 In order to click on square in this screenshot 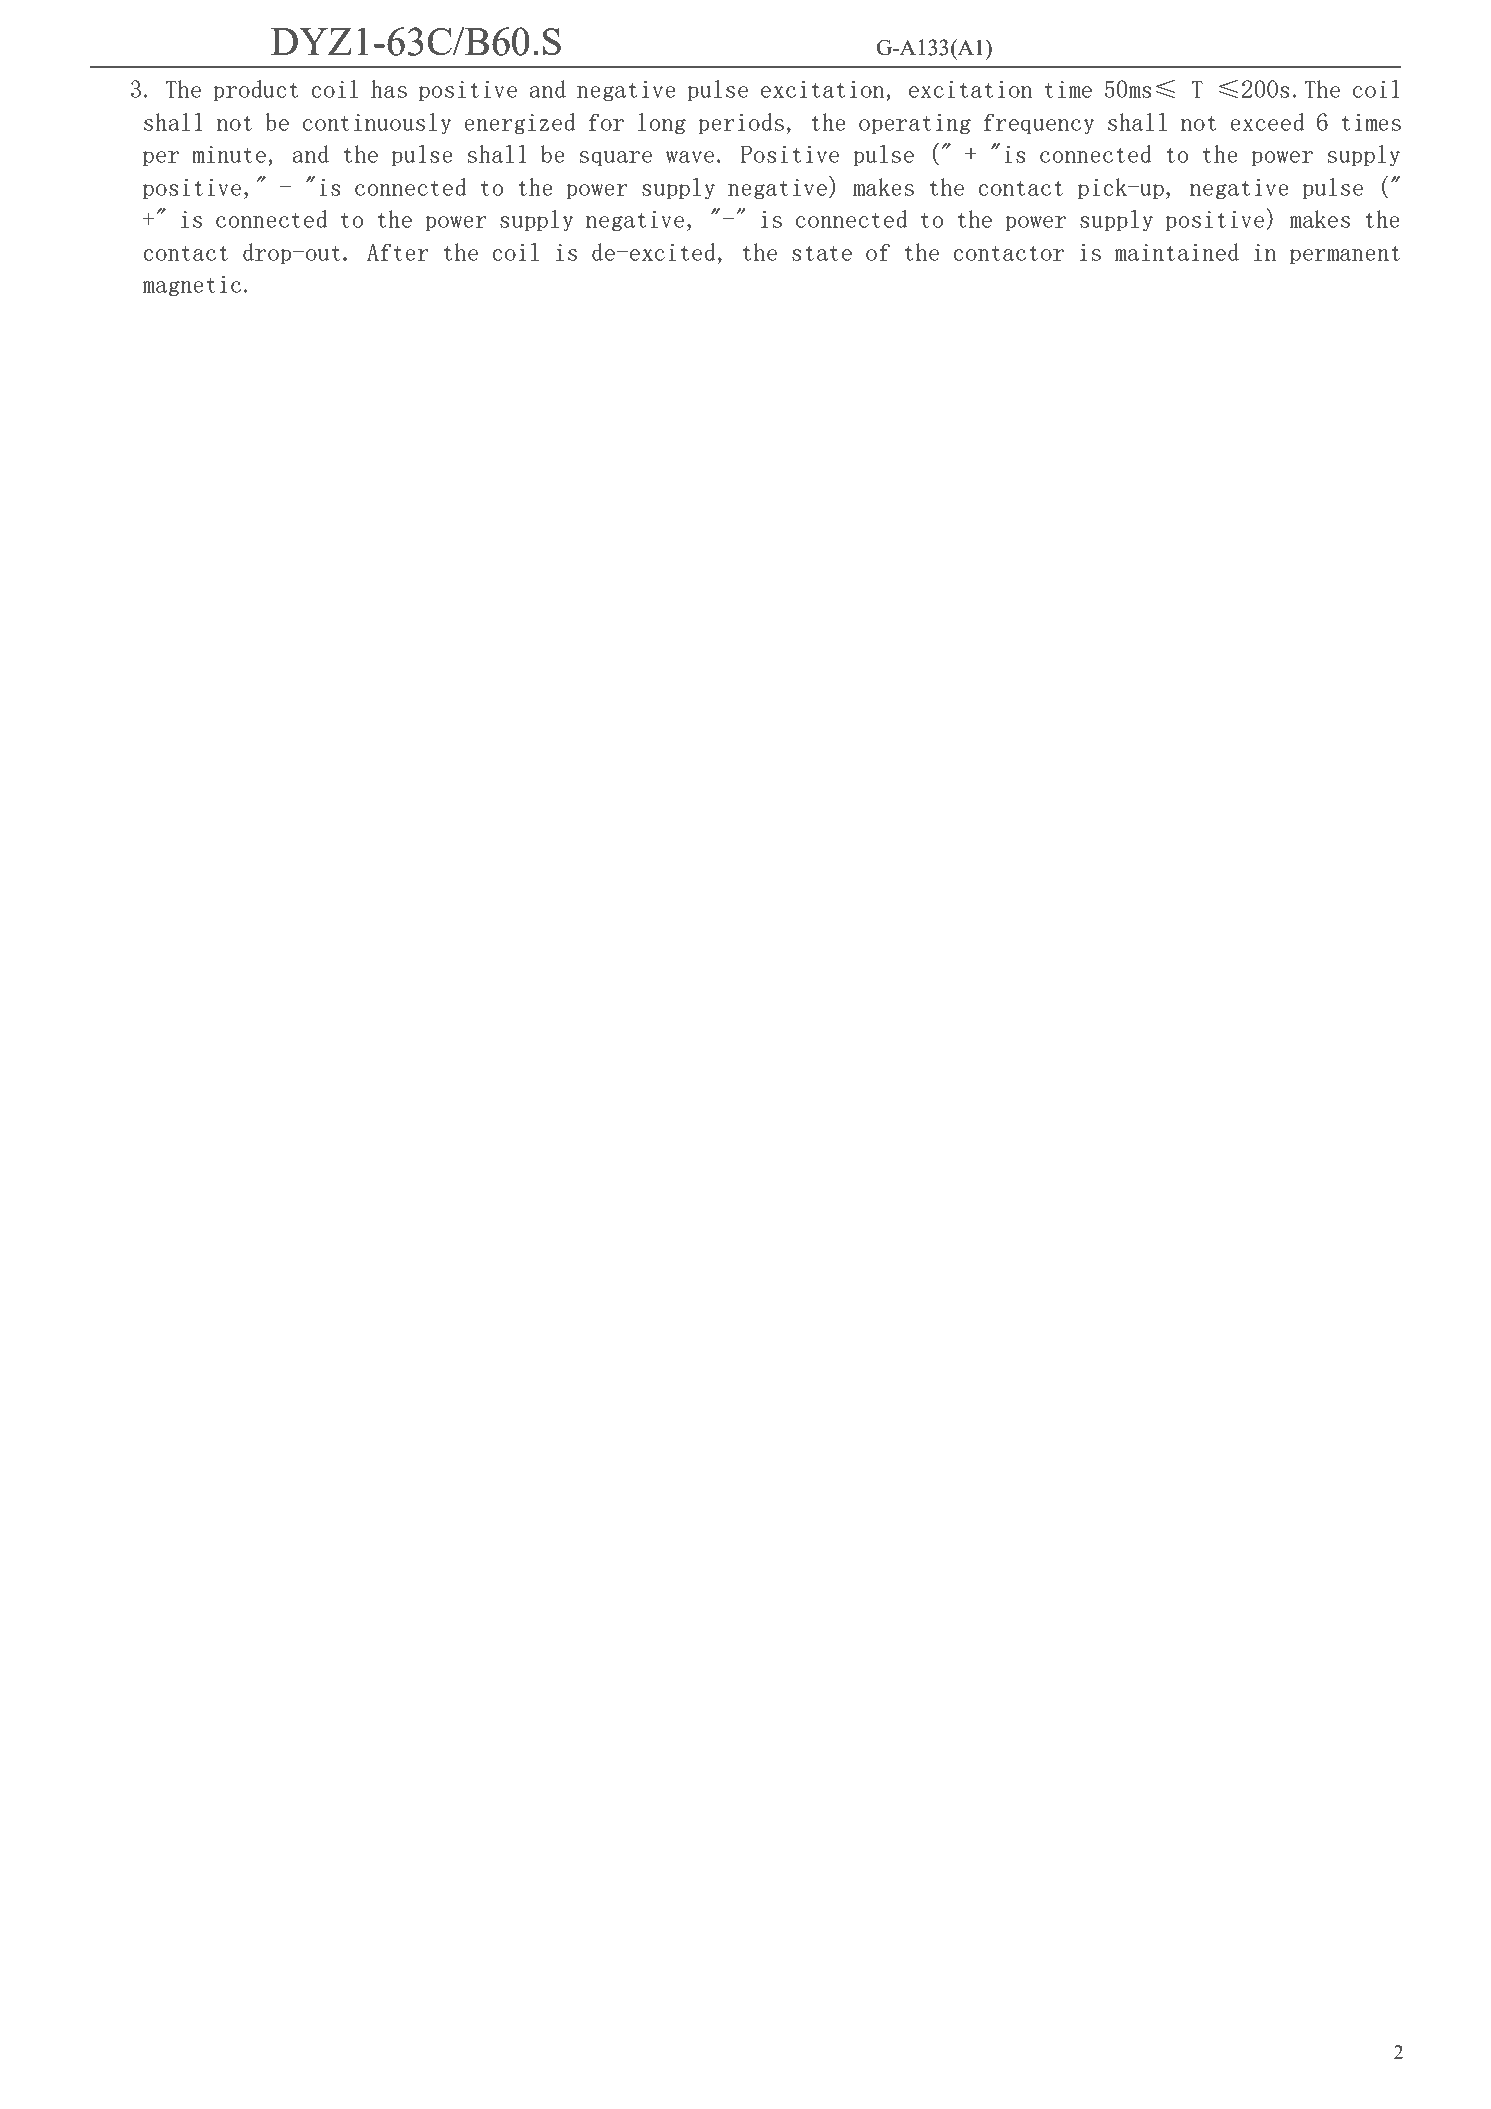, I will do `click(616, 158)`.
